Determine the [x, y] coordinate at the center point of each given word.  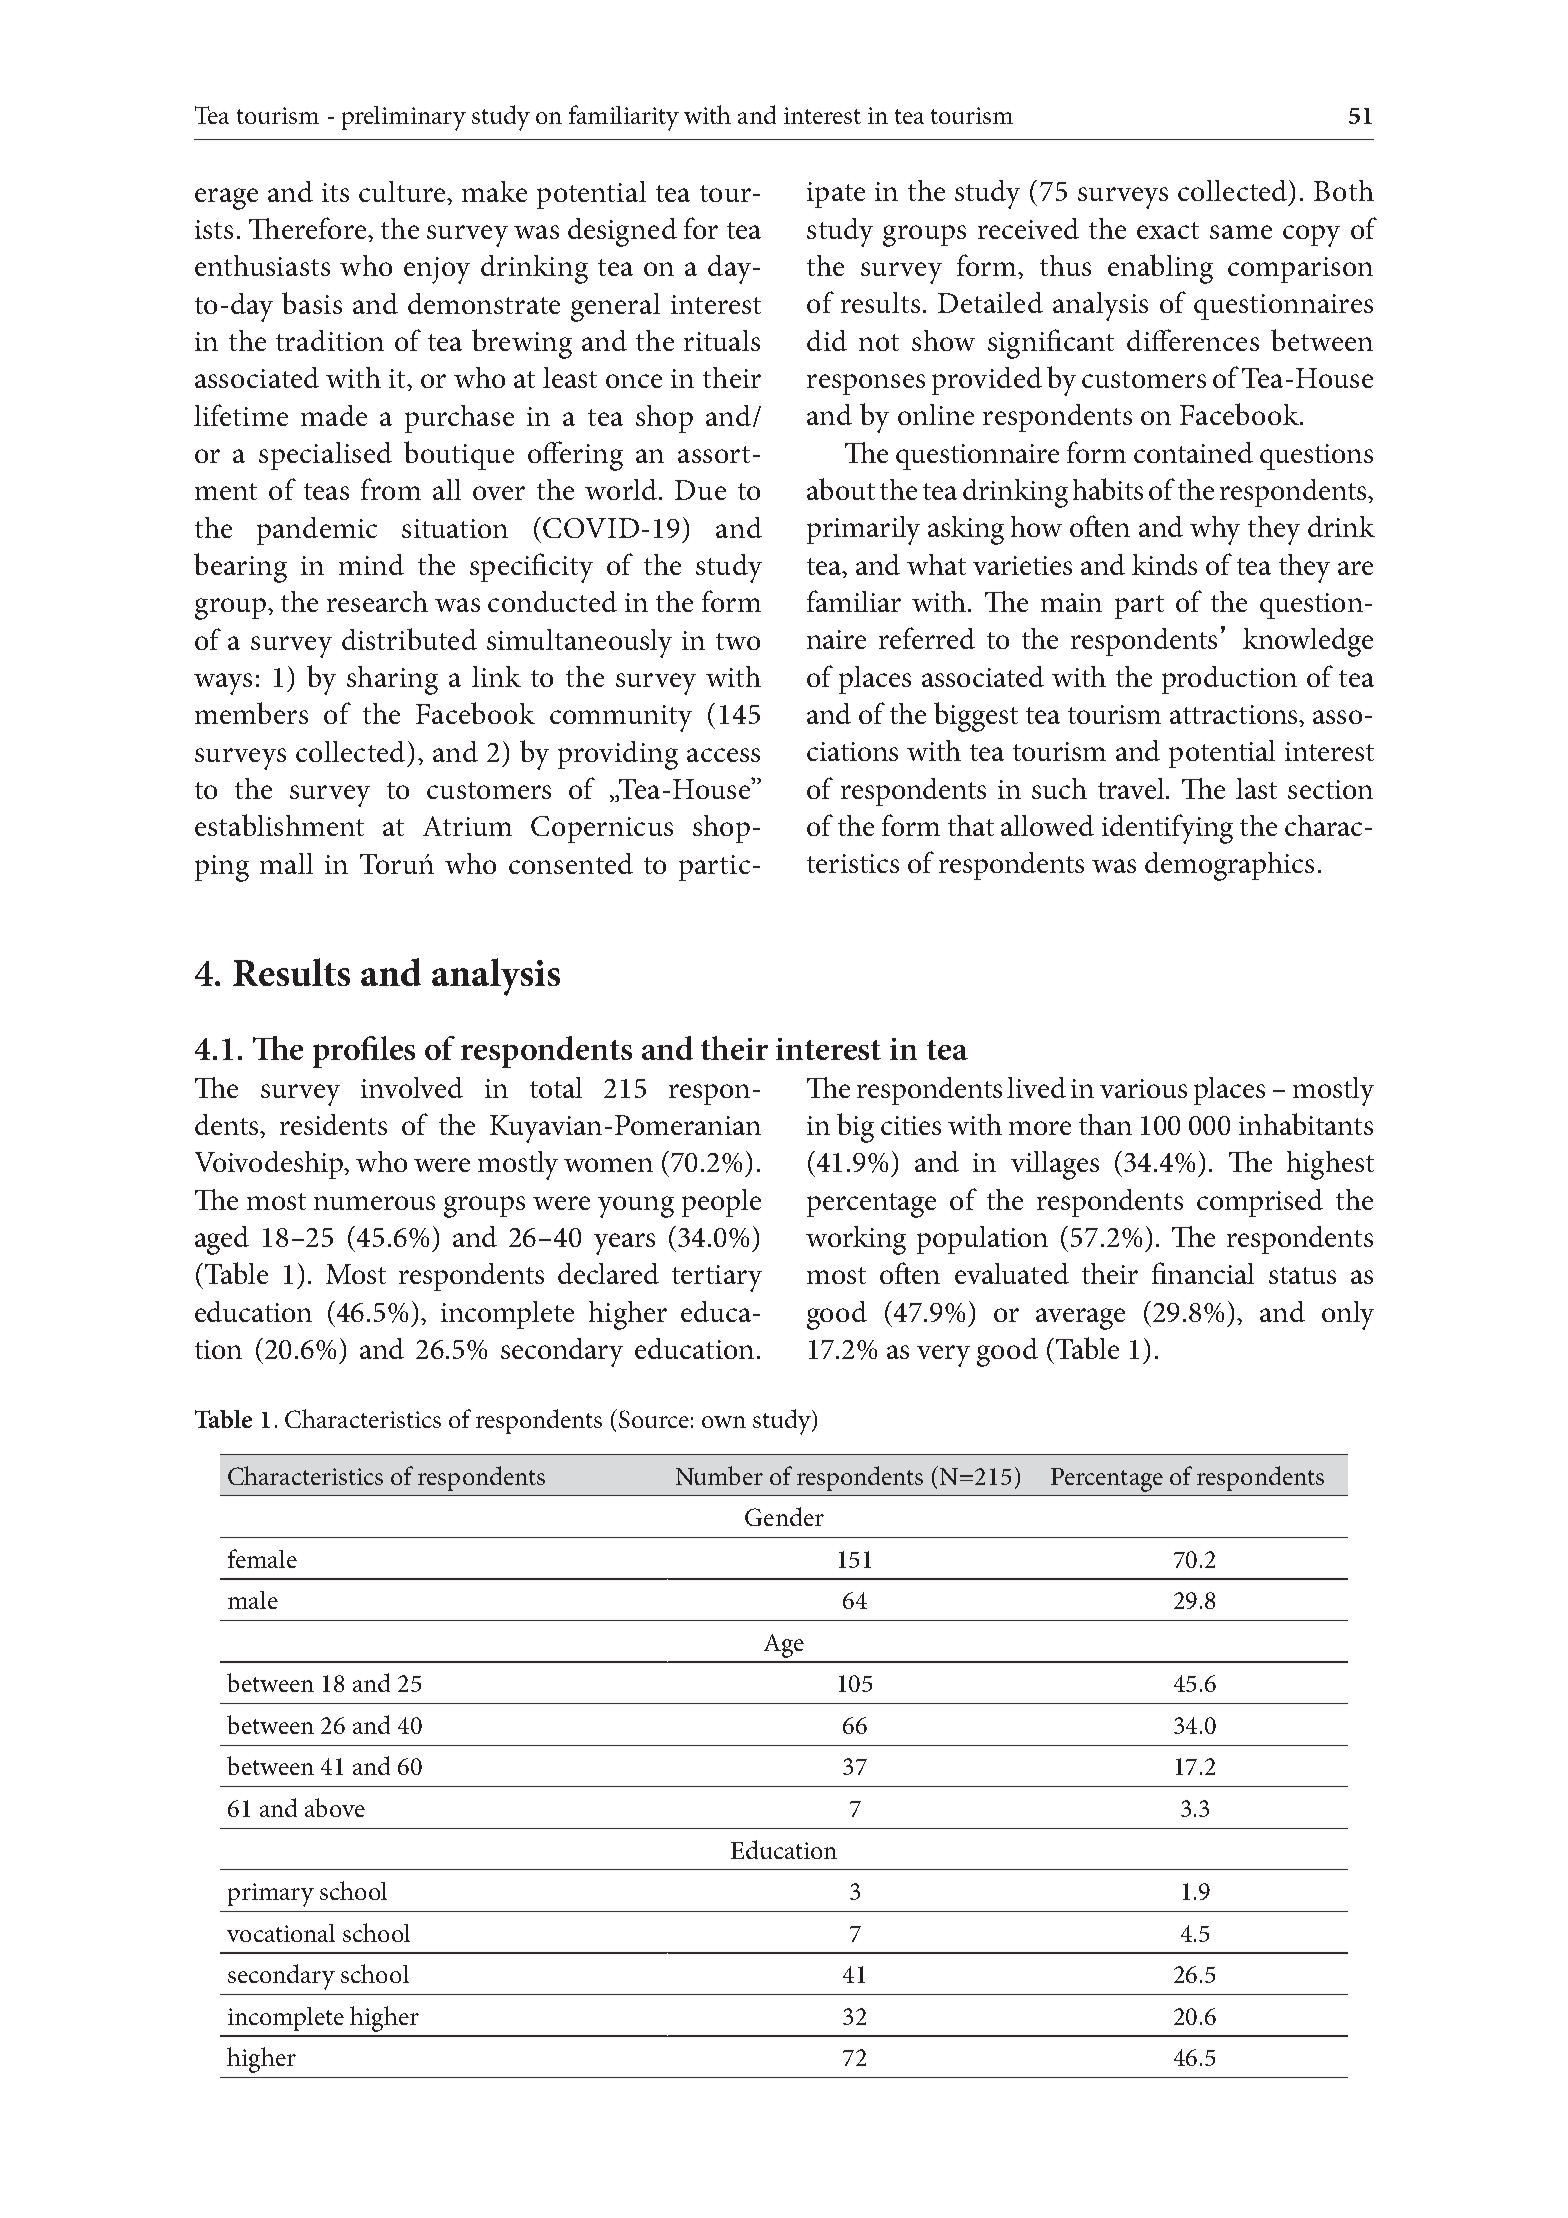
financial [1203, 1273]
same [1241, 232]
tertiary [717, 1278]
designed [622, 232]
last [1256, 788]
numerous [374, 1203]
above [335, 1807]
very [943, 1356]
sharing [392, 680]
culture [403, 191]
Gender [784, 1516]
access [723, 755]
